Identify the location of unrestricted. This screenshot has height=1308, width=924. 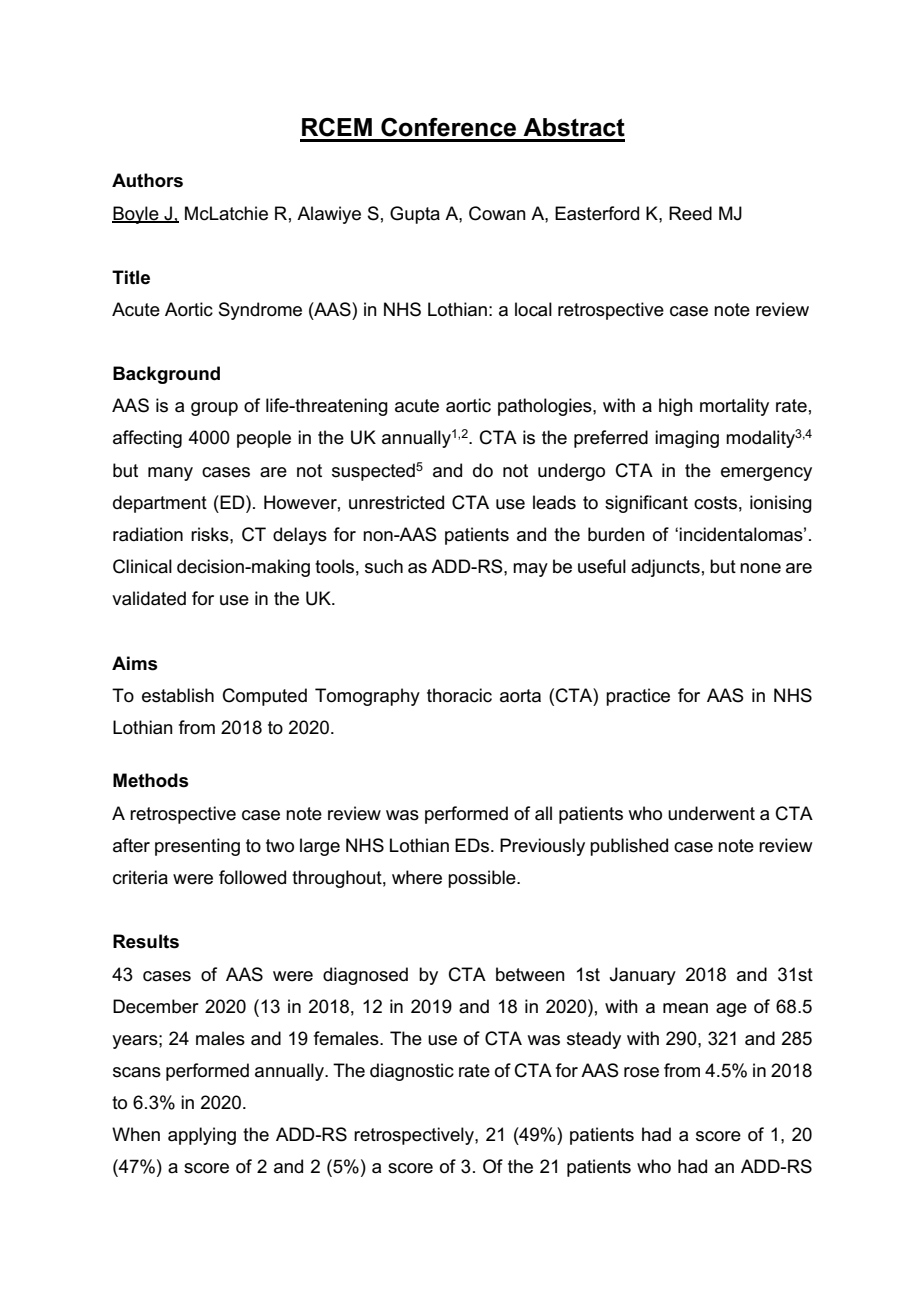
(396, 502).
